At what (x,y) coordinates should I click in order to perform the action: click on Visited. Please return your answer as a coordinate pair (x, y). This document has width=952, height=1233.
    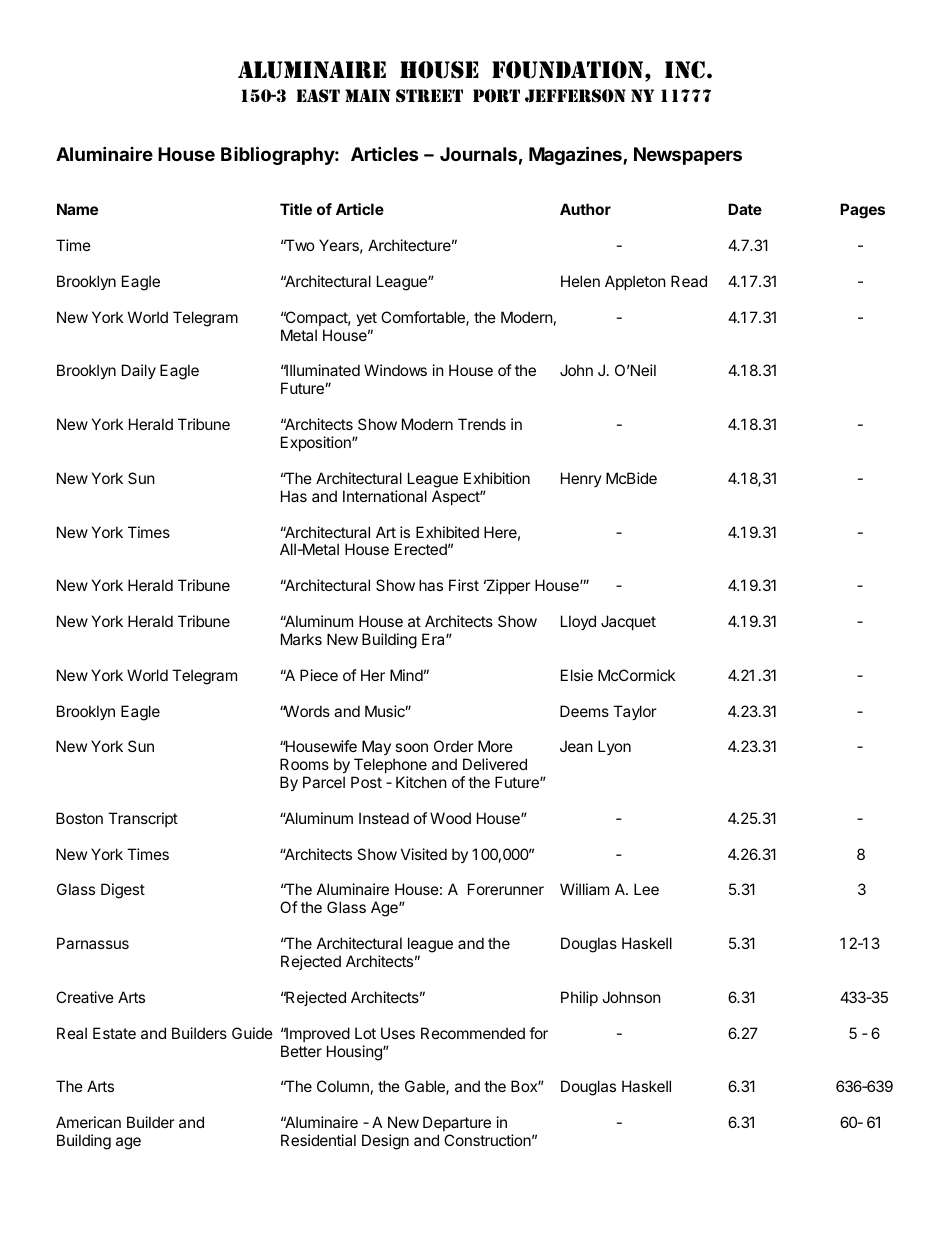
    Looking at the image, I should click on (424, 854).
